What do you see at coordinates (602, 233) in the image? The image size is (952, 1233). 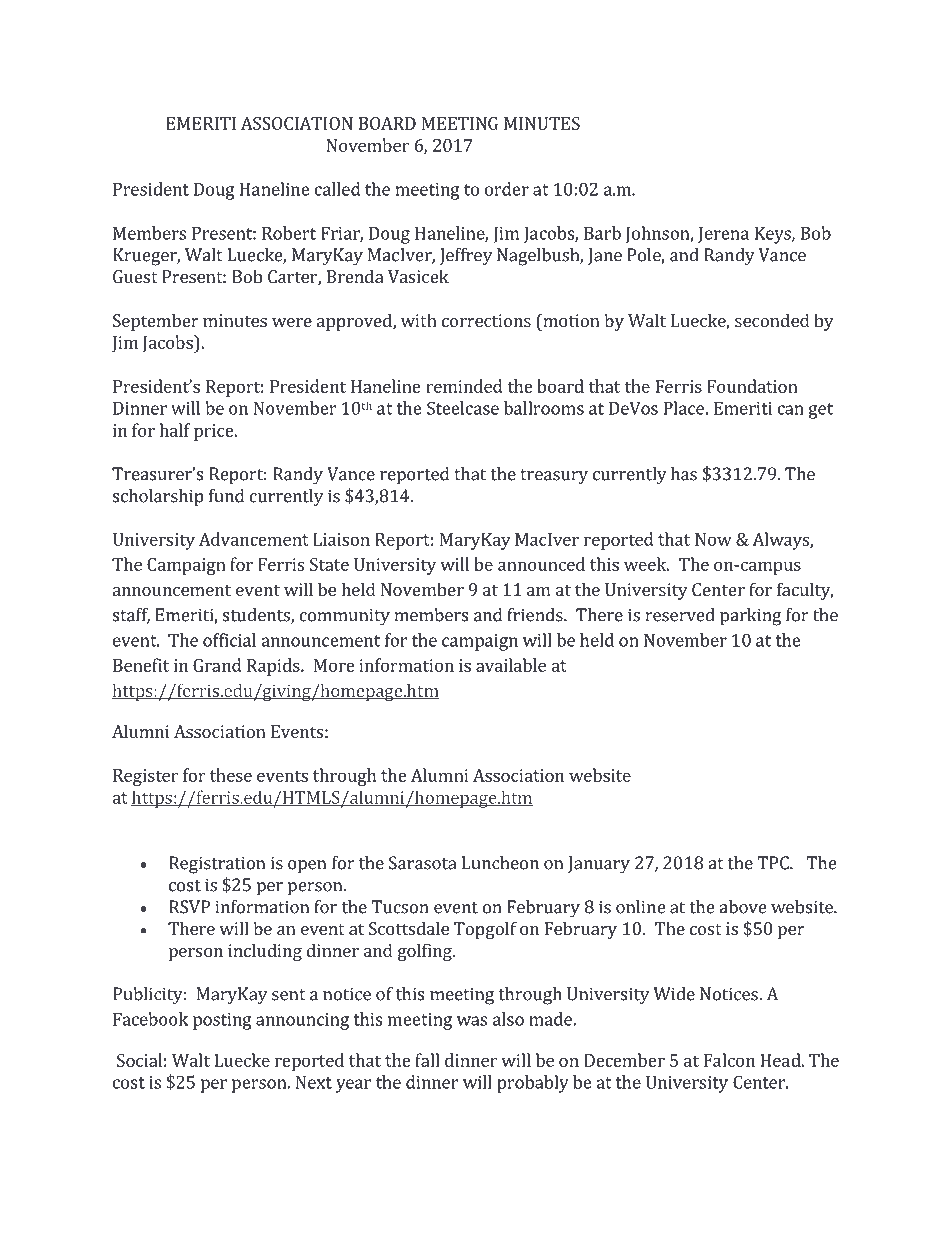 I see `Barb` at bounding box center [602, 233].
